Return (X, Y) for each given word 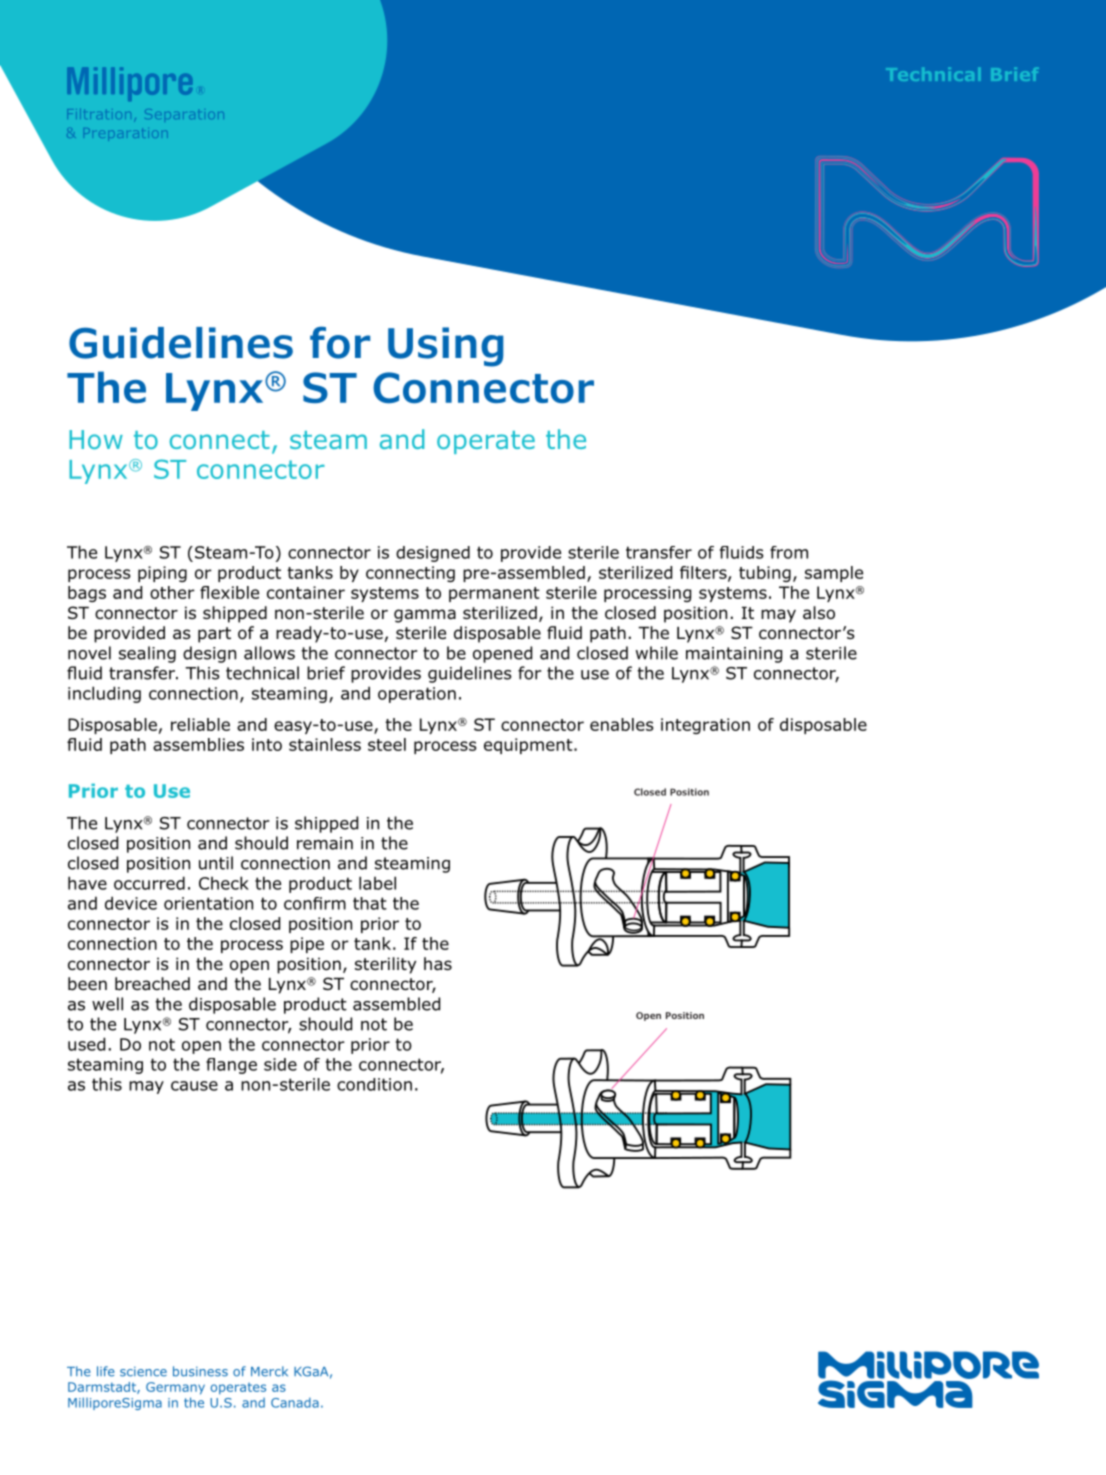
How (96, 439)
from (789, 552)
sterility (385, 965)
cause (194, 1086)
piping (162, 574)
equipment (529, 746)
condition (374, 1084)
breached (152, 984)
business (200, 1371)
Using (445, 347)
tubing (765, 574)
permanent (494, 594)
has (438, 964)
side (280, 1064)
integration (705, 726)
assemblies (198, 744)
